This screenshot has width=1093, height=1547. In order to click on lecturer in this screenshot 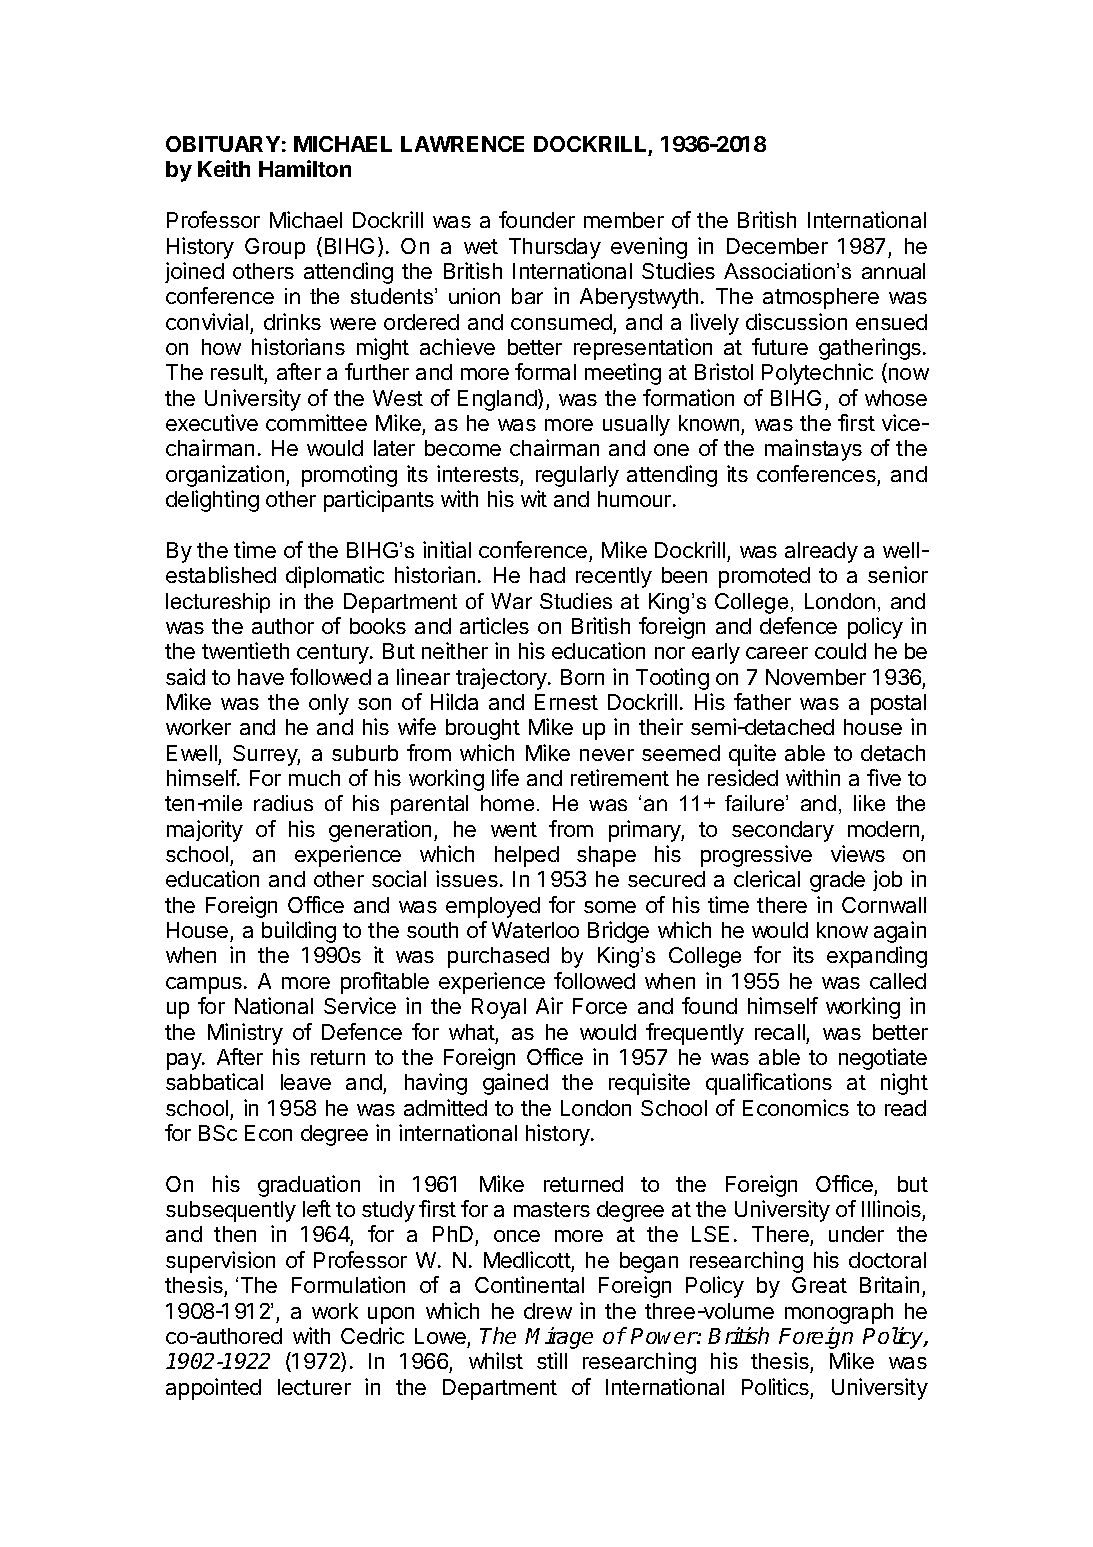, I will do `click(314, 1387)`.
